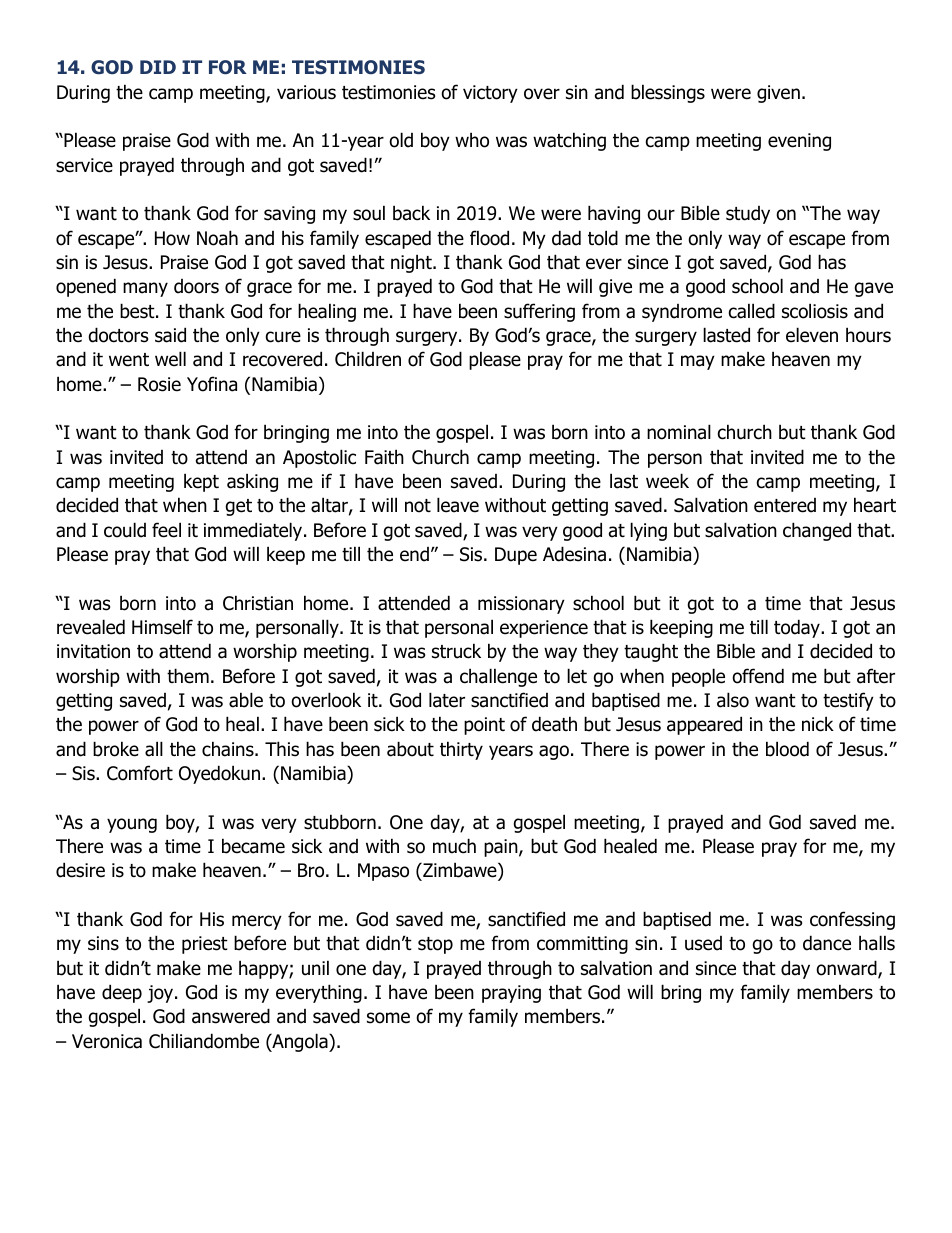 This screenshot has height=1233, width=952. I want to click on who, so click(472, 140).
